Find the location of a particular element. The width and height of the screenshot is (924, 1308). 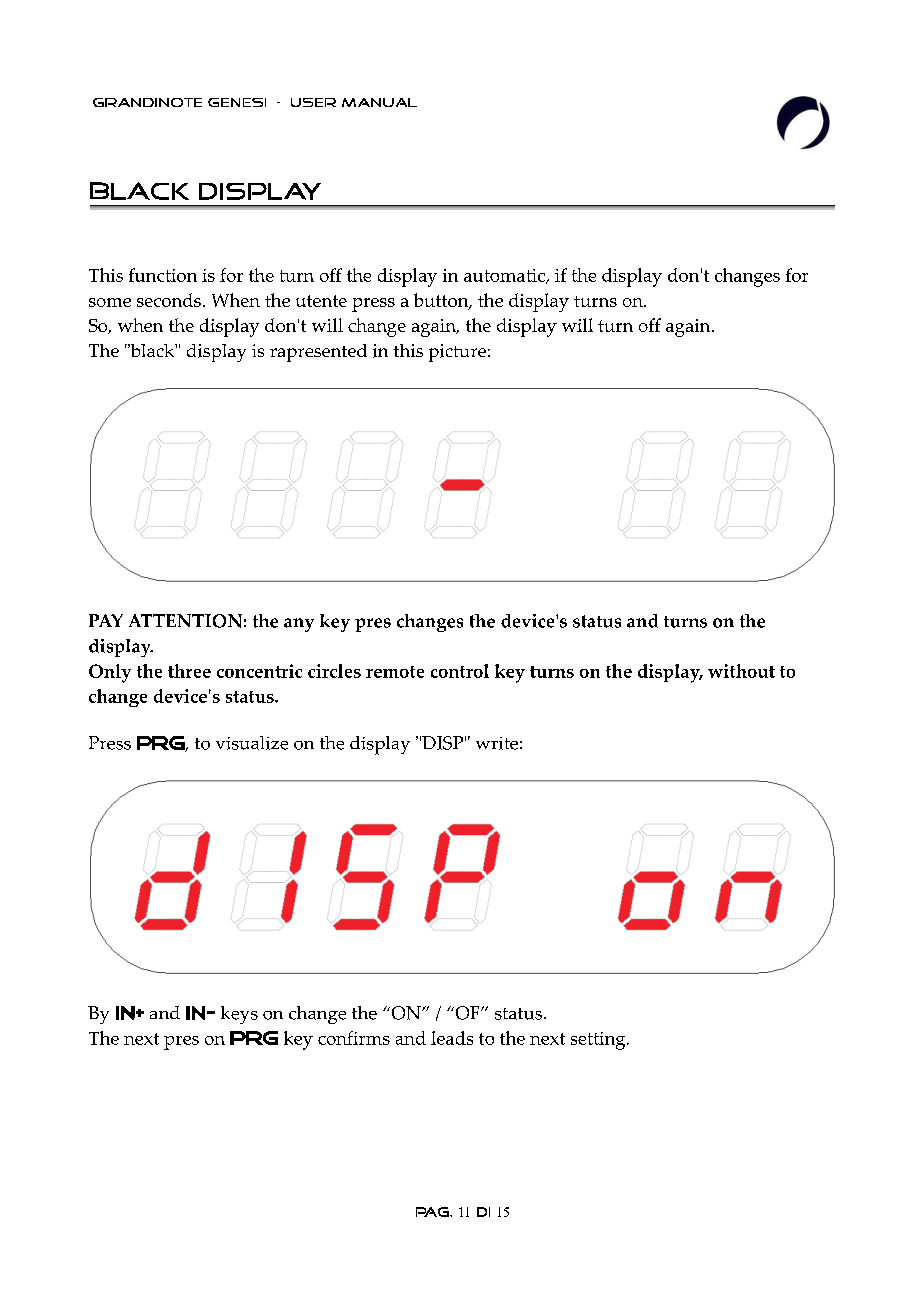

remote is located at coordinates (395, 672).
